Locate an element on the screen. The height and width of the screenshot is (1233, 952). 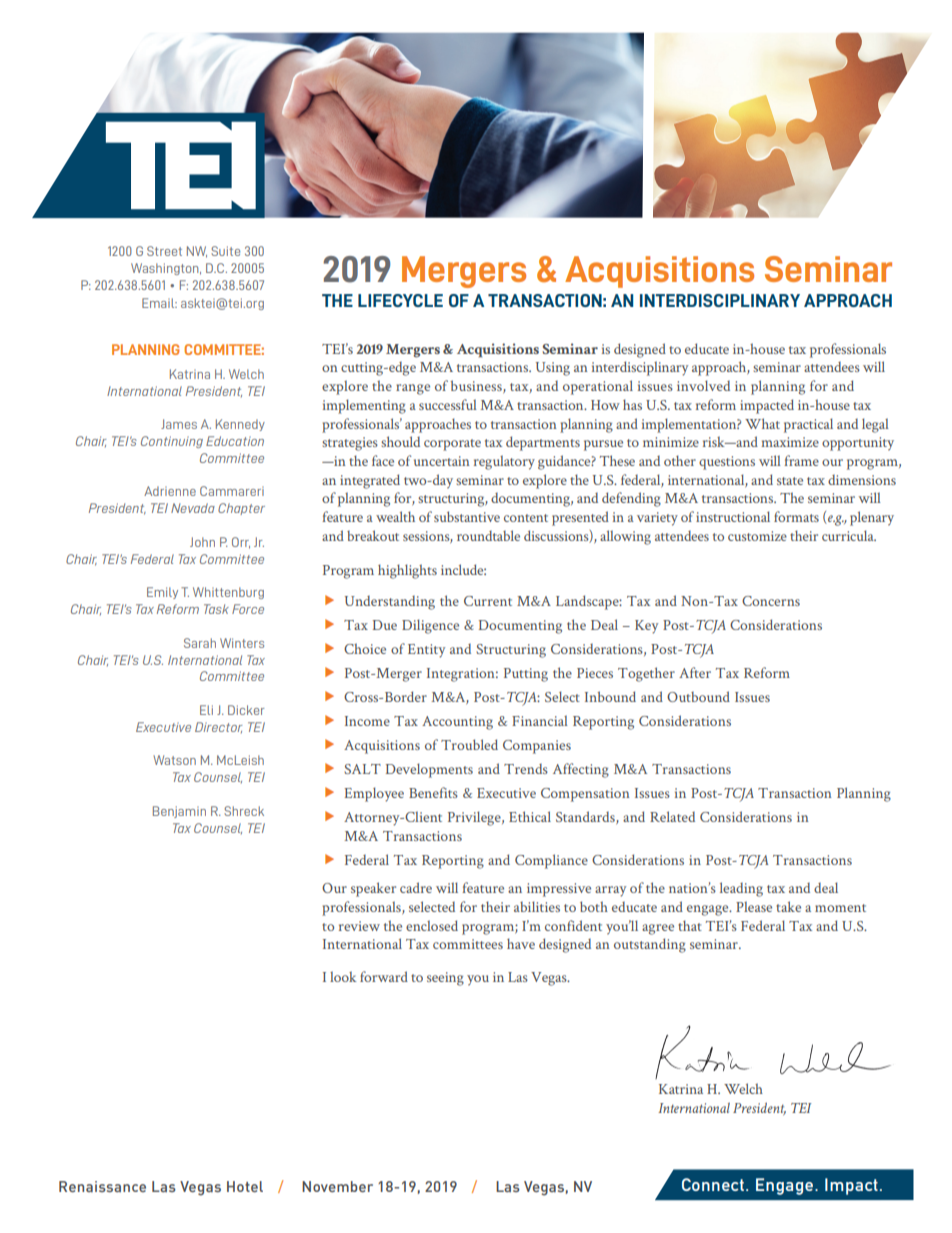
Hotel is located at coordinates (245, 1186).
